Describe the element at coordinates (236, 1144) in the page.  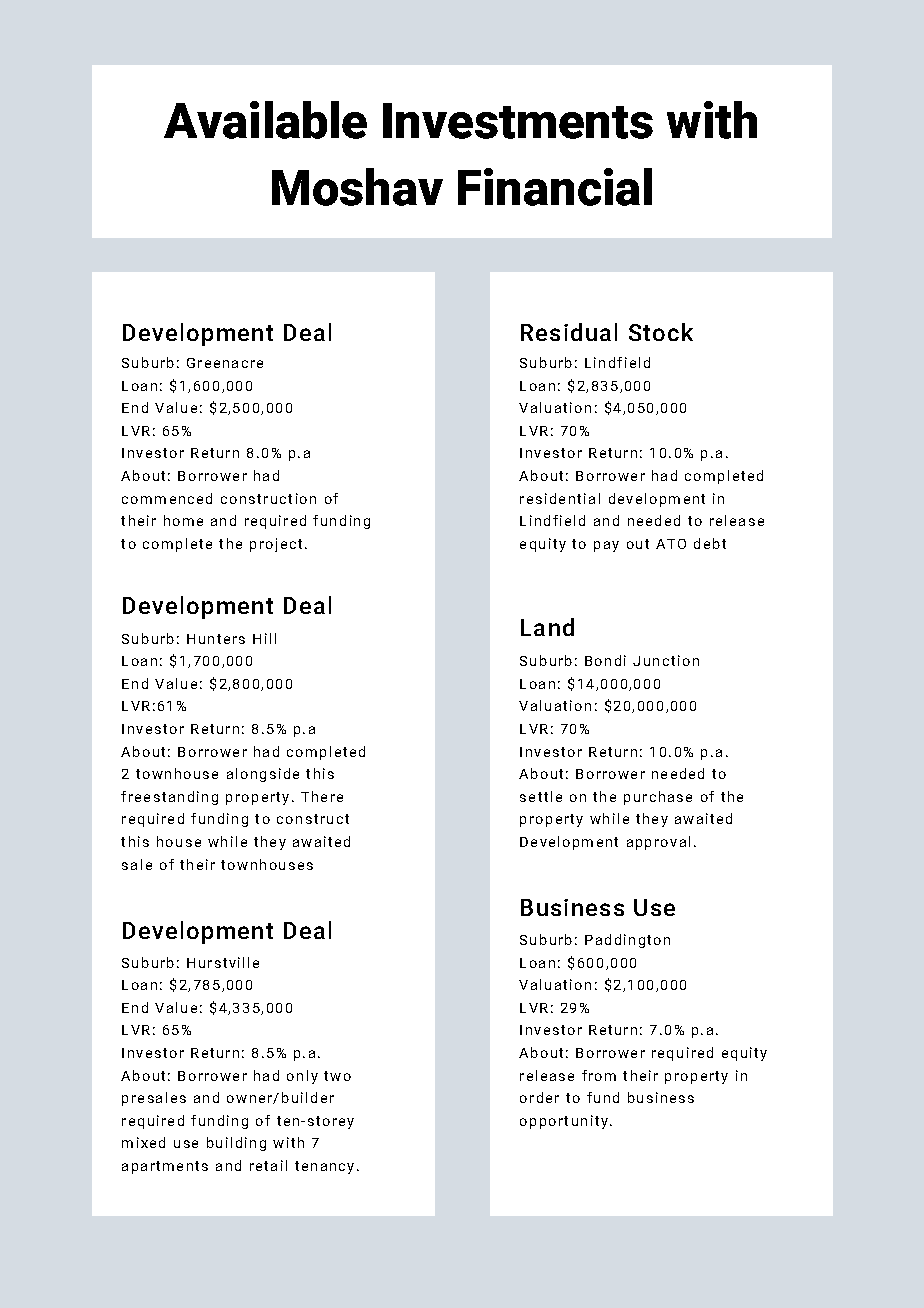
I see `building` at that location.
